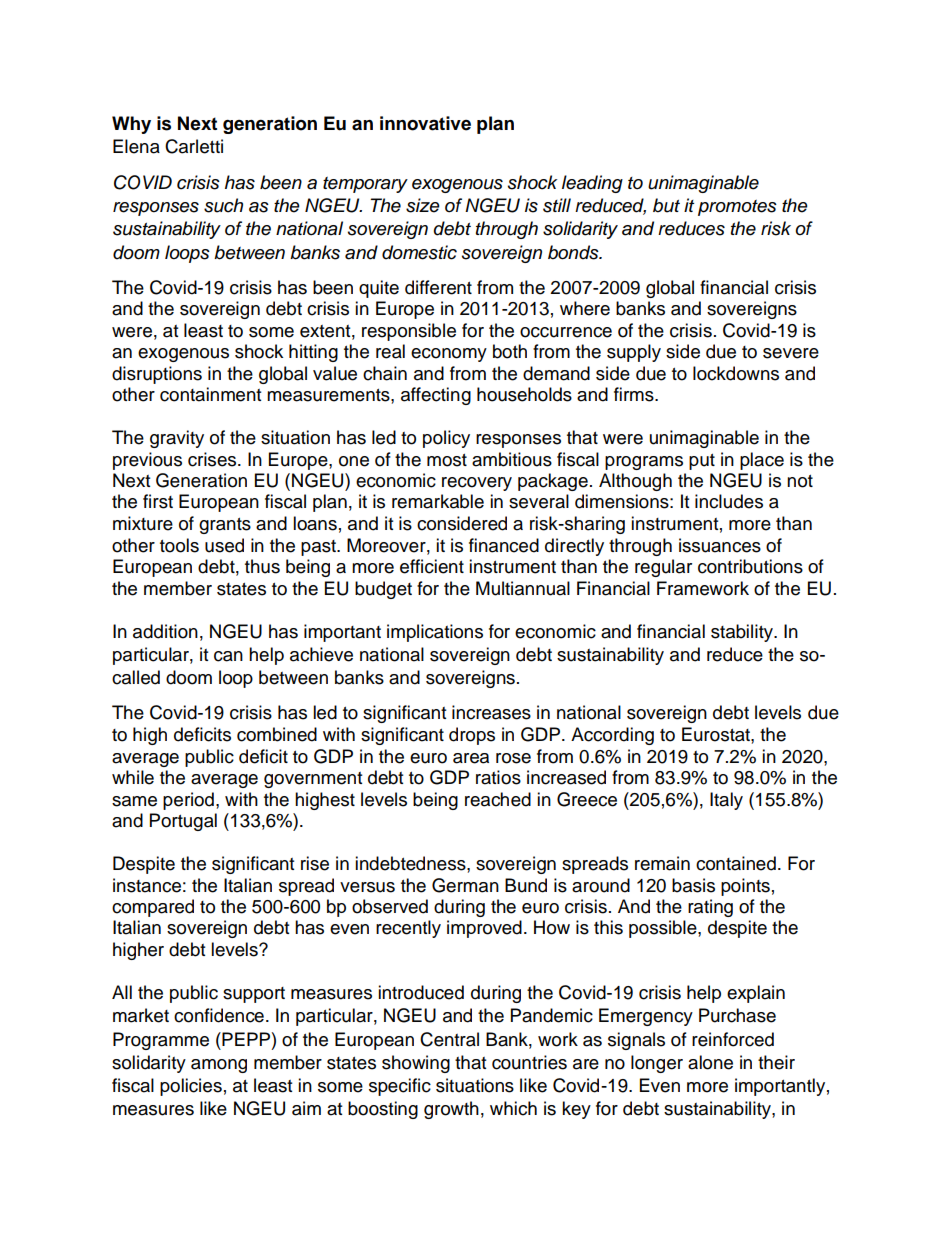 The height and width of the screenshot is (1233, 952). Describe the element at coordinates (219, 1066) in the screenshot. I see `among` at that location.
